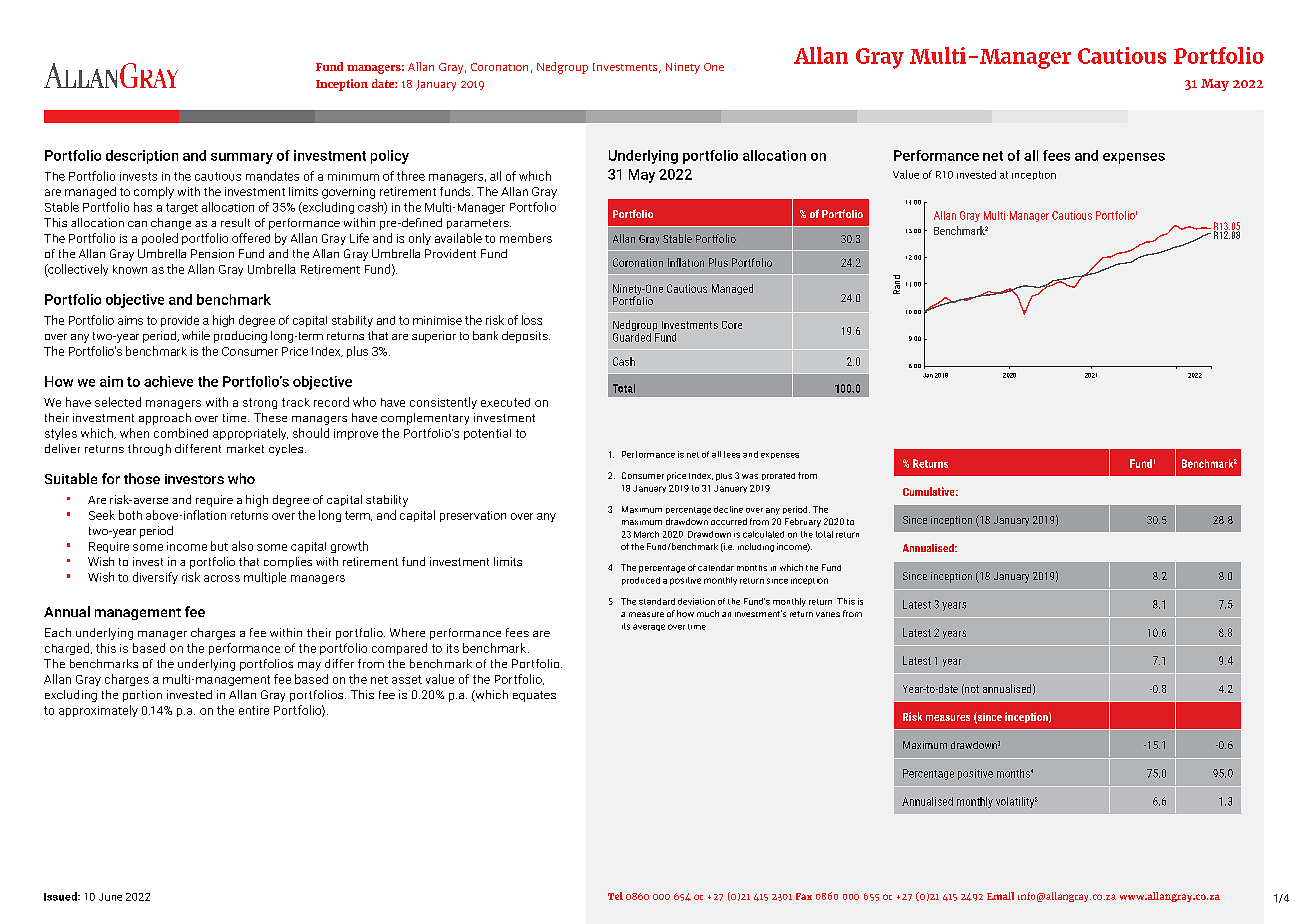 The image size is (1308, 924). Describe the element at coordinates (732, 325) in the page. I see `Core` at that location.
